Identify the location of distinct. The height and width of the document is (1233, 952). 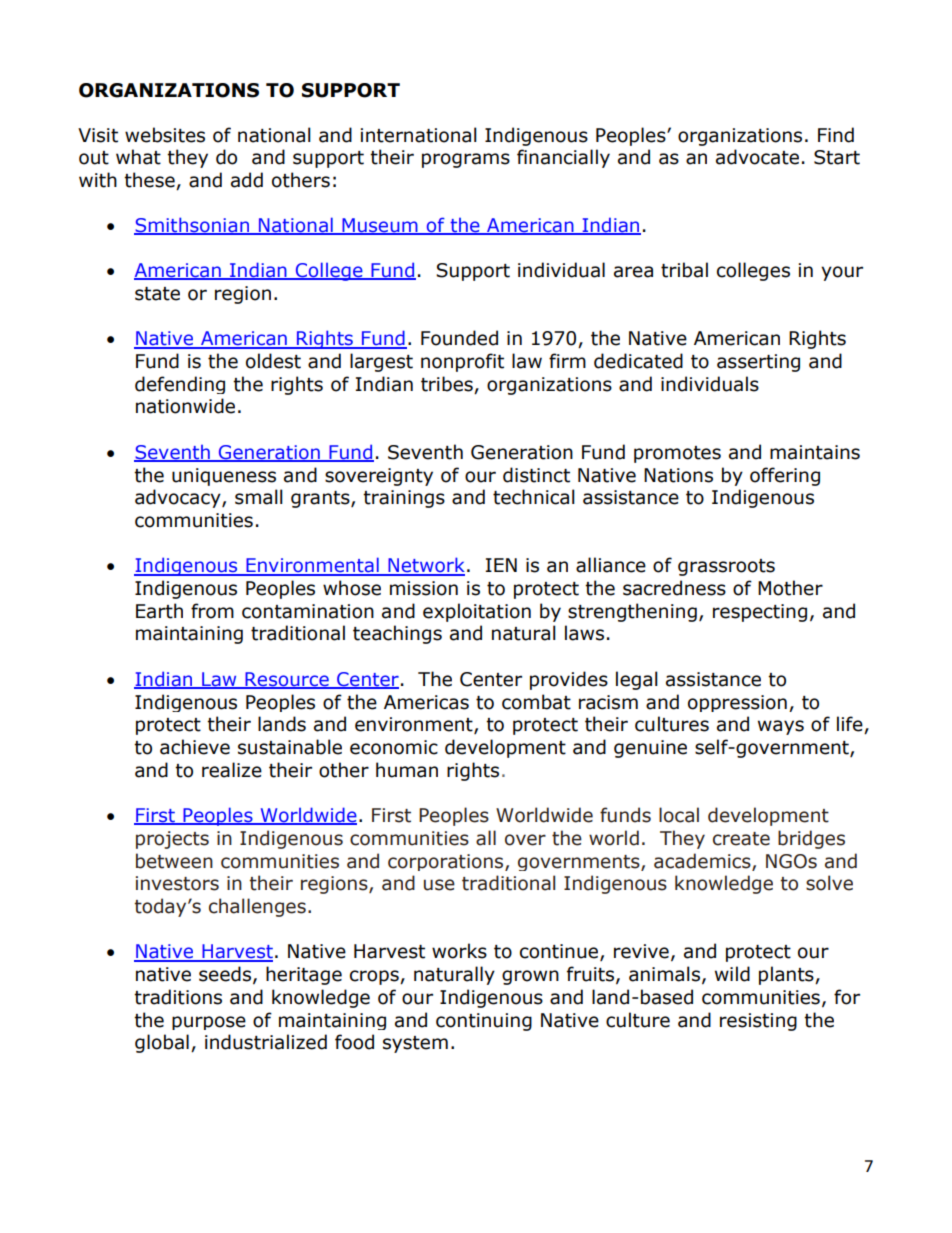
(536, 475).
